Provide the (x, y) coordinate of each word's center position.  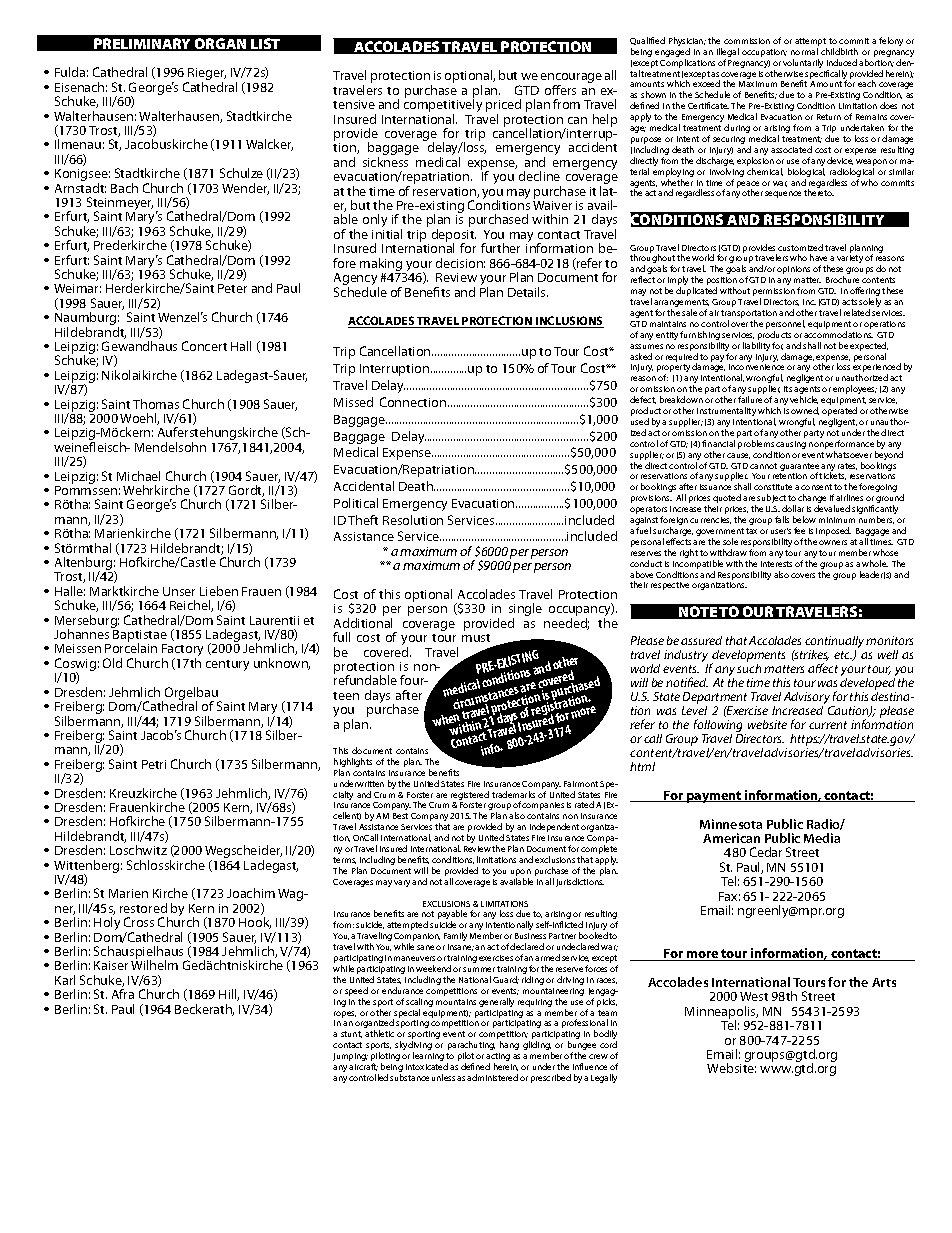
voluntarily (803, 63)
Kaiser (111, 965)
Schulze (241, 173)
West (754, 996)
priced (503, 107)
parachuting (471, 1047)
